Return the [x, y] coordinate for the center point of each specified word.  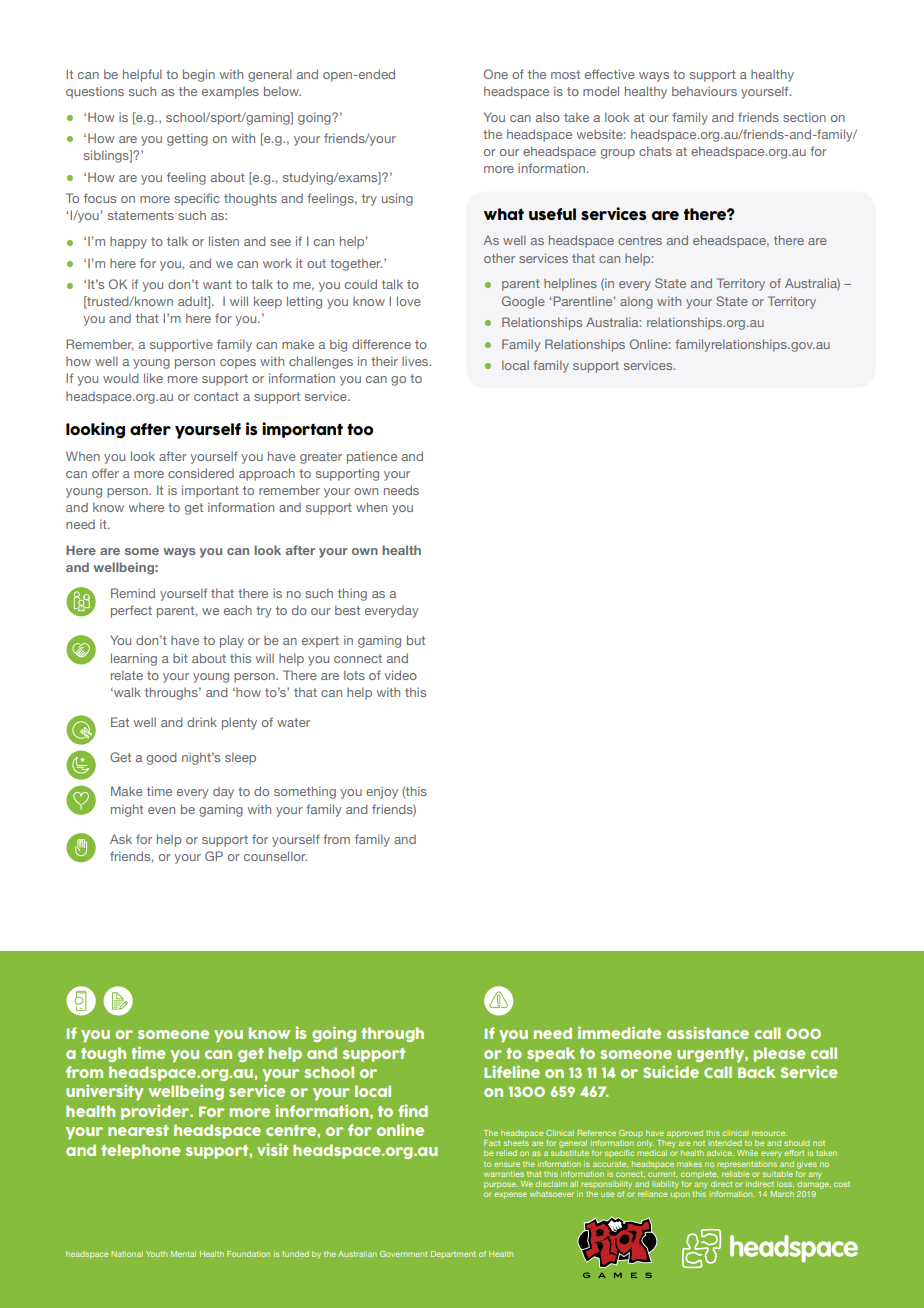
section [804, 117]
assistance [708, 1032]
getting [187, 139]
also [548, 117]
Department [453, 1254]
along [636, 302]
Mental [183, 1254]
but [416, 640]
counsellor [275, 856]
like [153, 378]
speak [551, 1054]
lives [416, 361]
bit [180, 658]
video [401, 675]
